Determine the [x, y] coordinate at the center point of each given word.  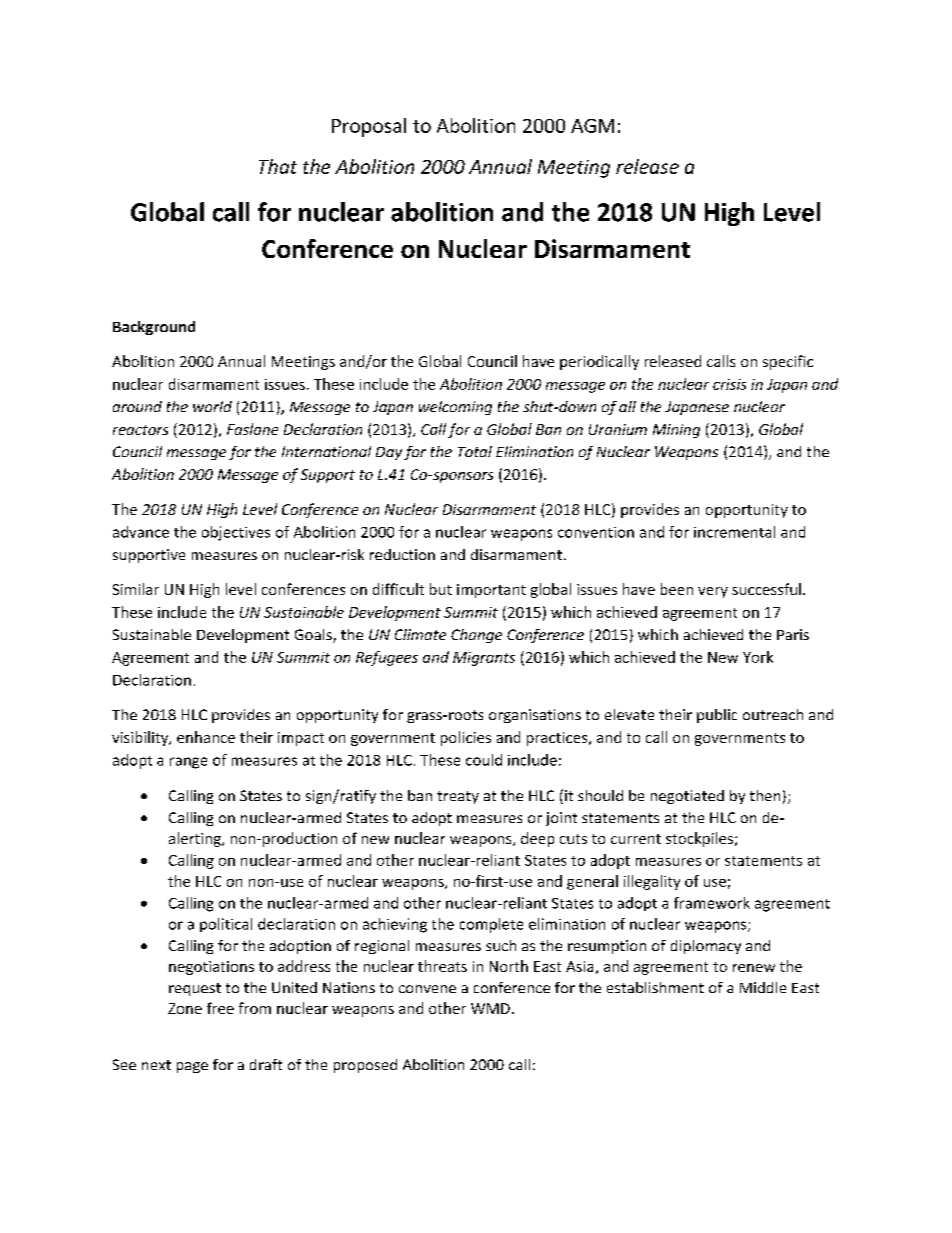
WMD [490, 1008]
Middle [763, 987]
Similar [136, 589]
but [441, 589]
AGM [592, 126]
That [278, 166]
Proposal [369, 127]
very [713, 592]
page [192, 1067]
